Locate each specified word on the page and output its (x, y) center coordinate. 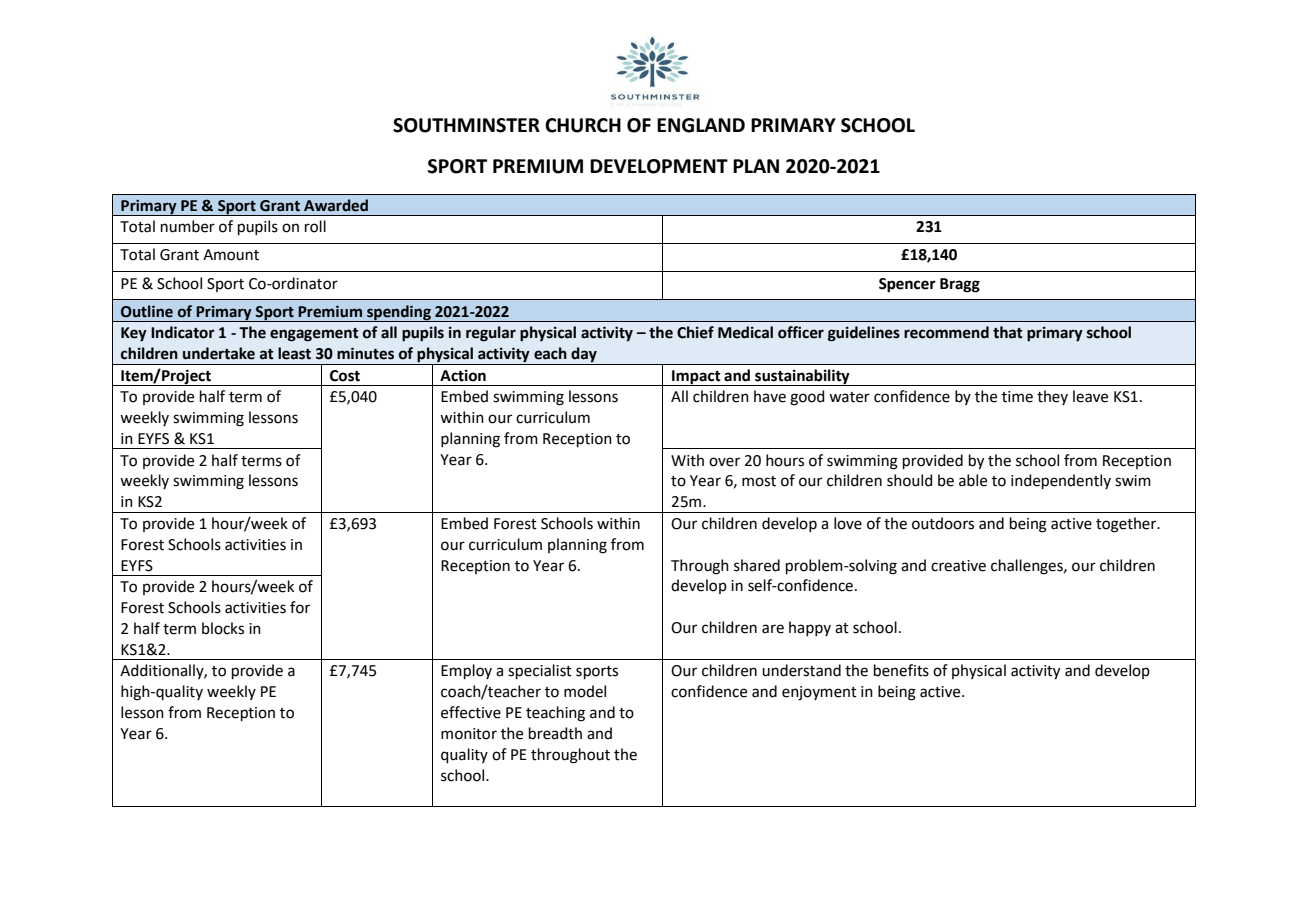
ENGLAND (701, 125)
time (1017, 397)
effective (471, 712)
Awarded (336, 205)
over (724, 462)
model (585, 691)
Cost (345, 376)
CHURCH (583, 125)
